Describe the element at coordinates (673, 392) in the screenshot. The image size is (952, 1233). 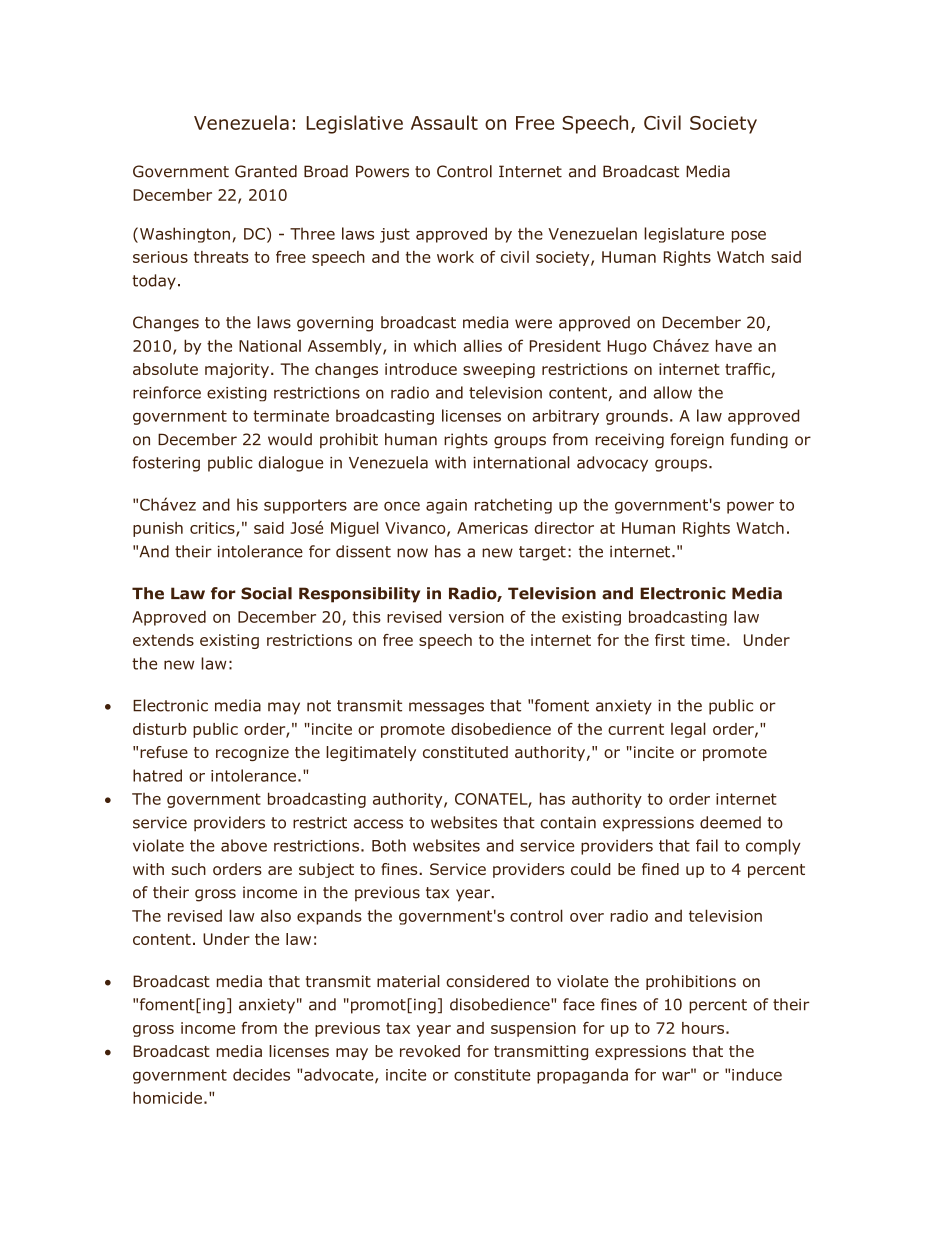
I see `allow` at that location.
